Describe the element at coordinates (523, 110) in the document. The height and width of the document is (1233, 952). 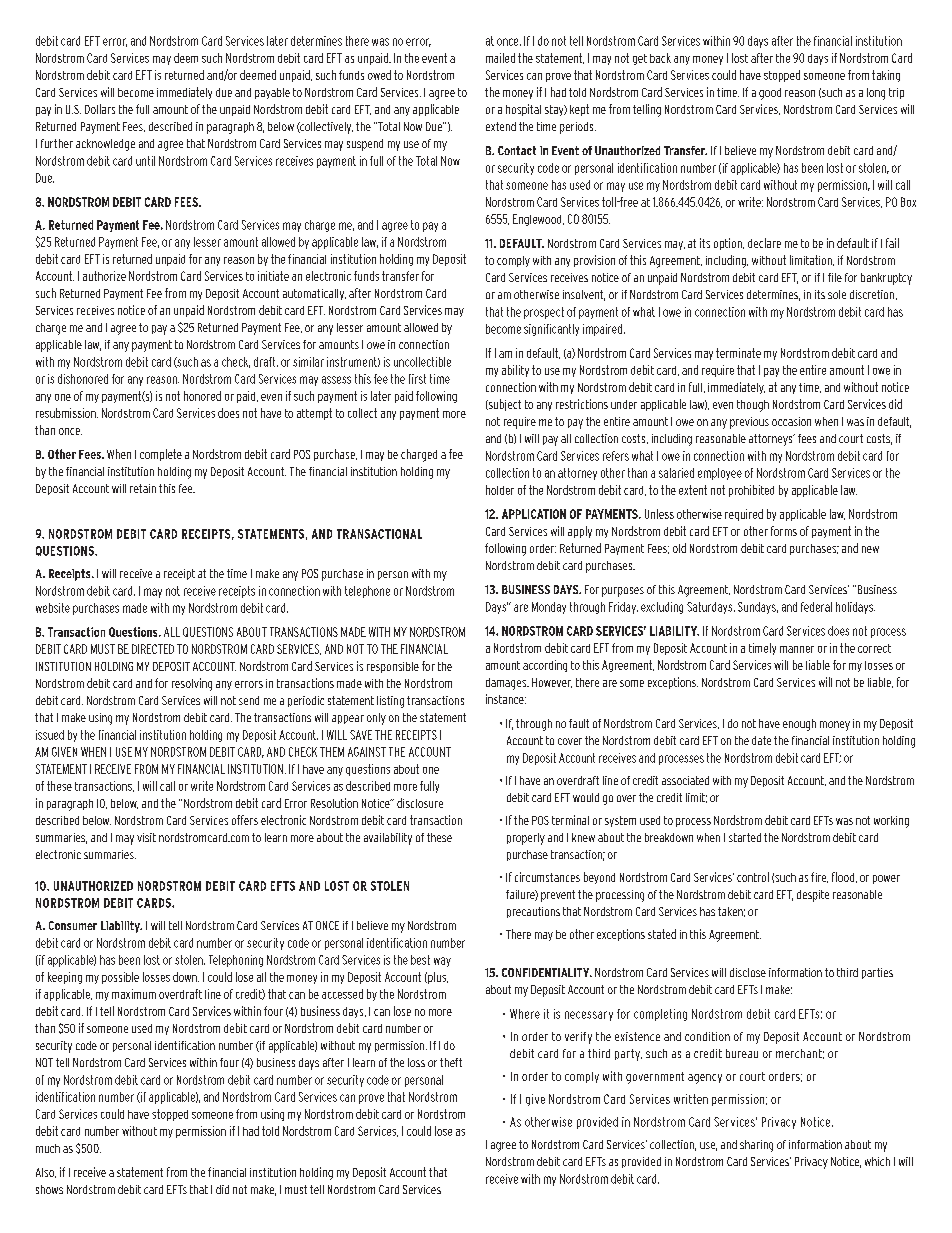
I see `hospital` at that location.
